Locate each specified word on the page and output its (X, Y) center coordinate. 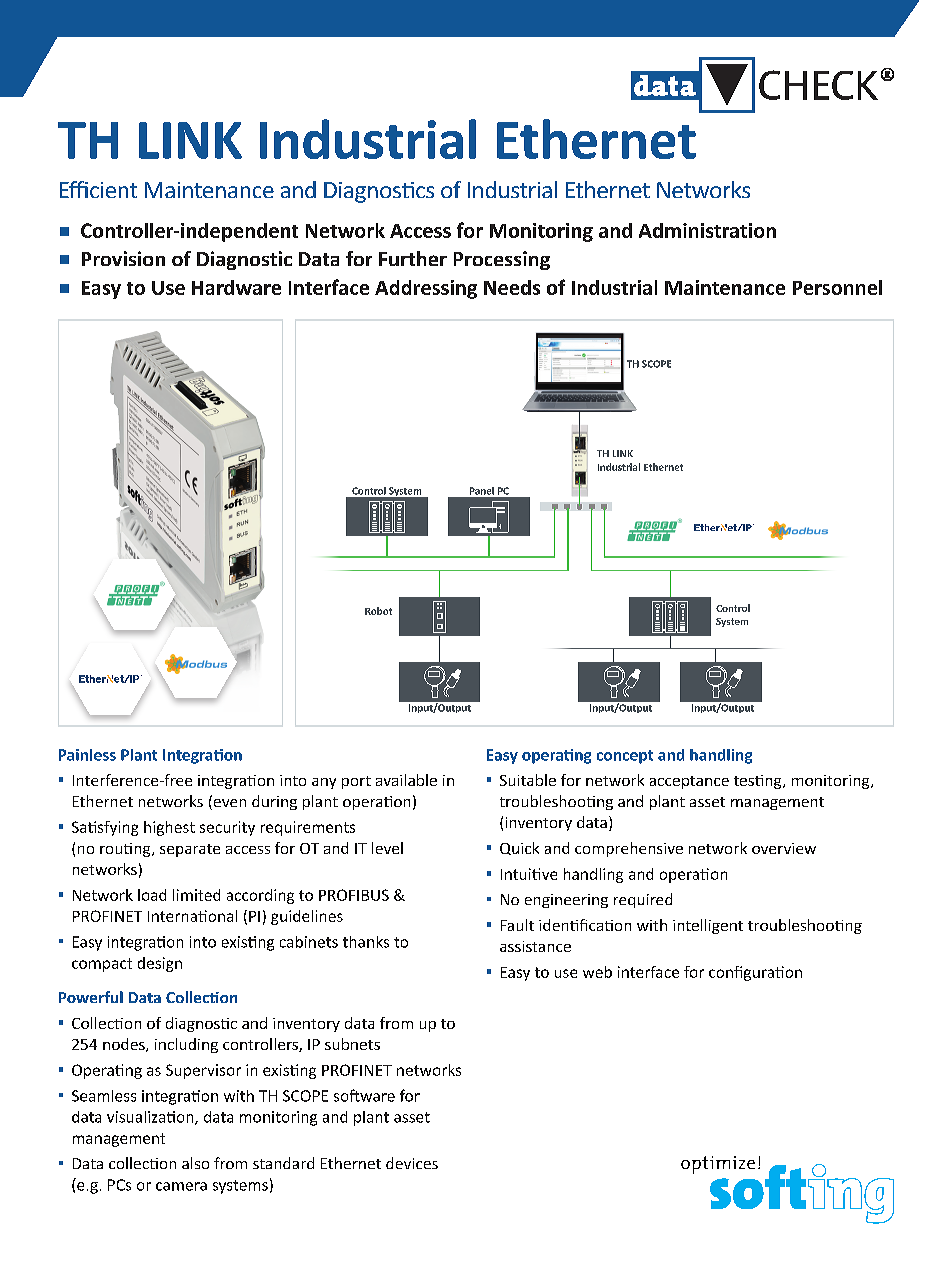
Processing (502, 260)
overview (784, 848)
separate (190, 850)
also (195, 1163)
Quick (519, 848)
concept (625, 757)
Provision (123, 258)
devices (412, 1163)
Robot (378, 611)
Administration (707, 230)
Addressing (426, 289)
